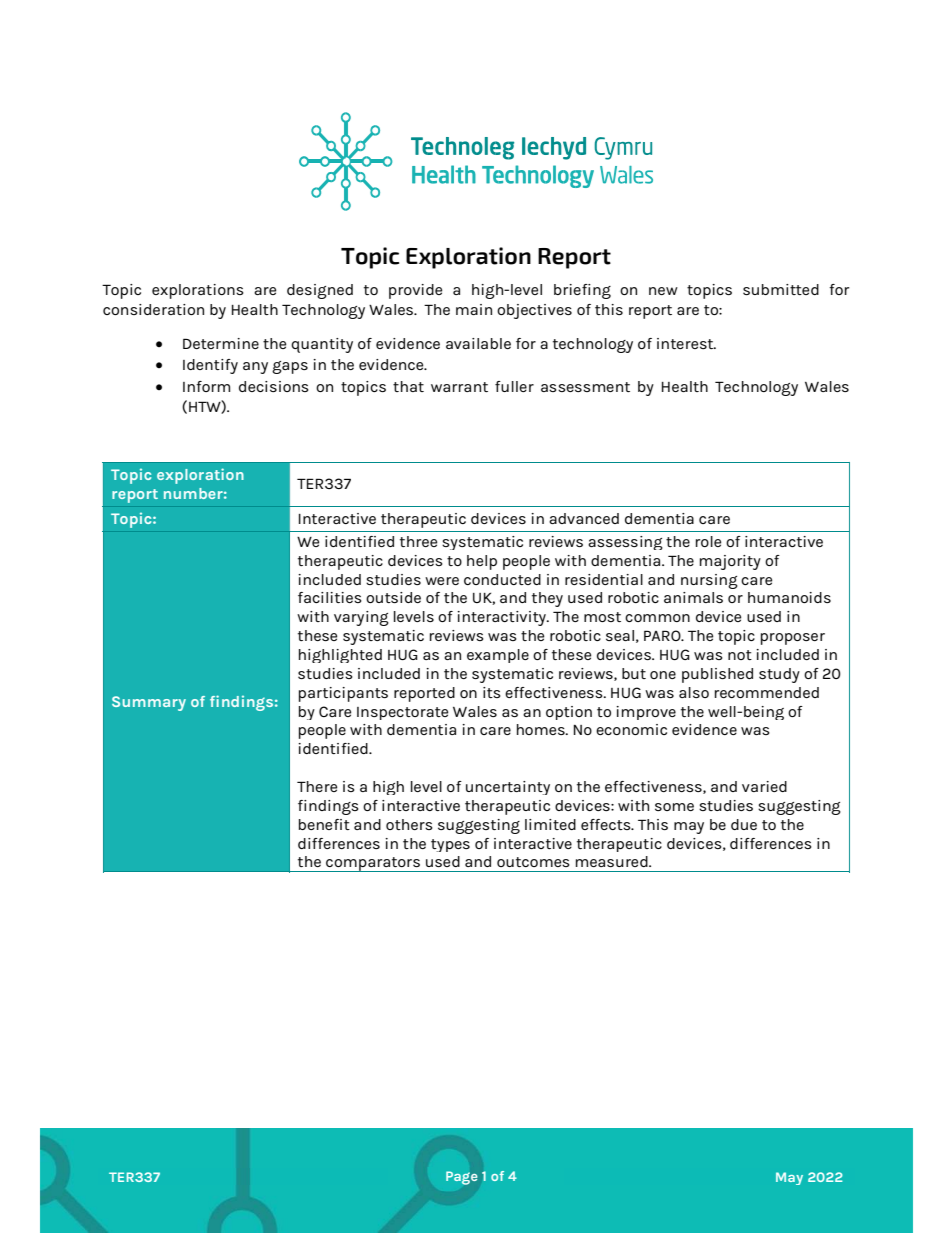 This document has width=952, height=1233. I want to click on were, so click(442, 581).
